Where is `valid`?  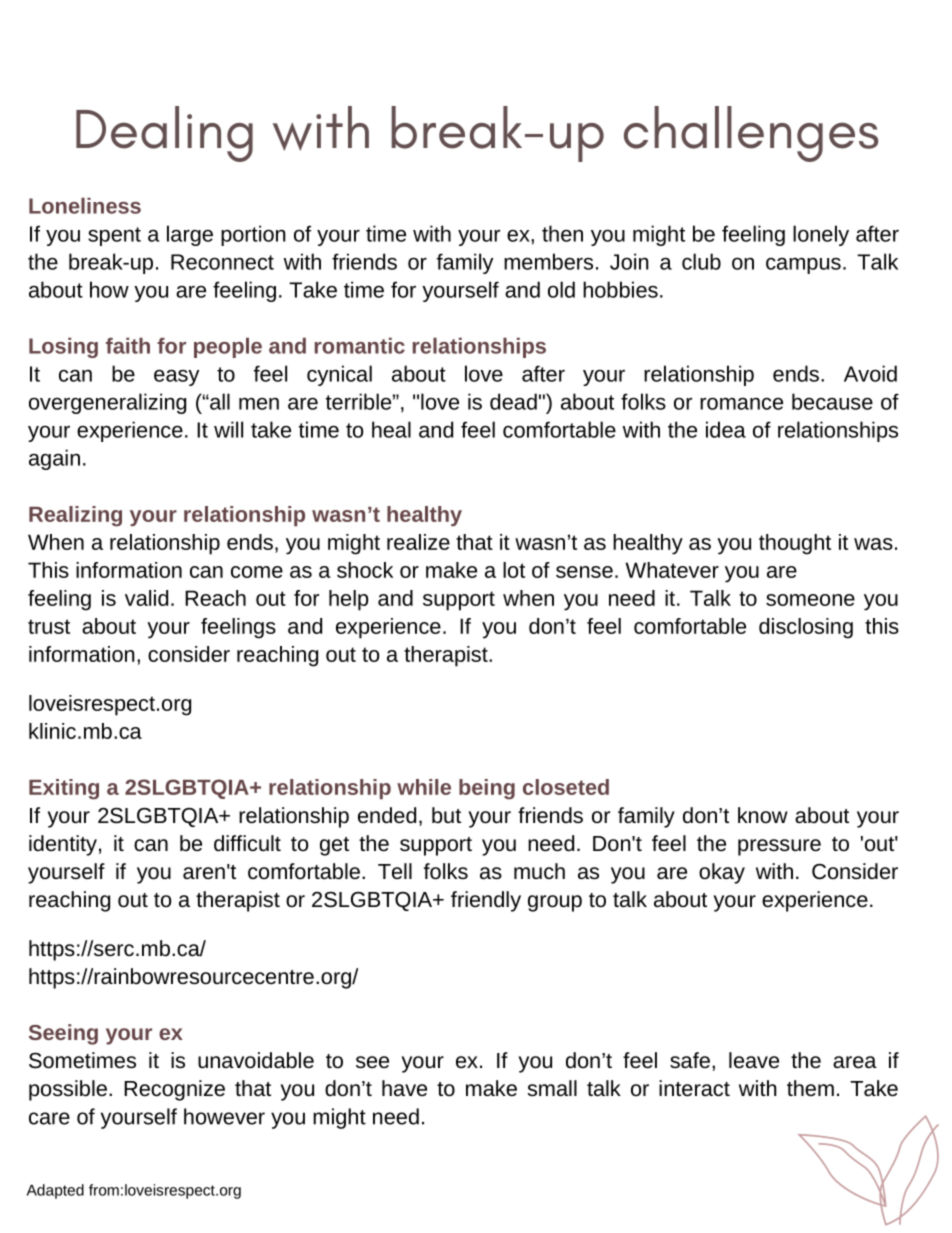
valid is located at coordinates (146, 598).
